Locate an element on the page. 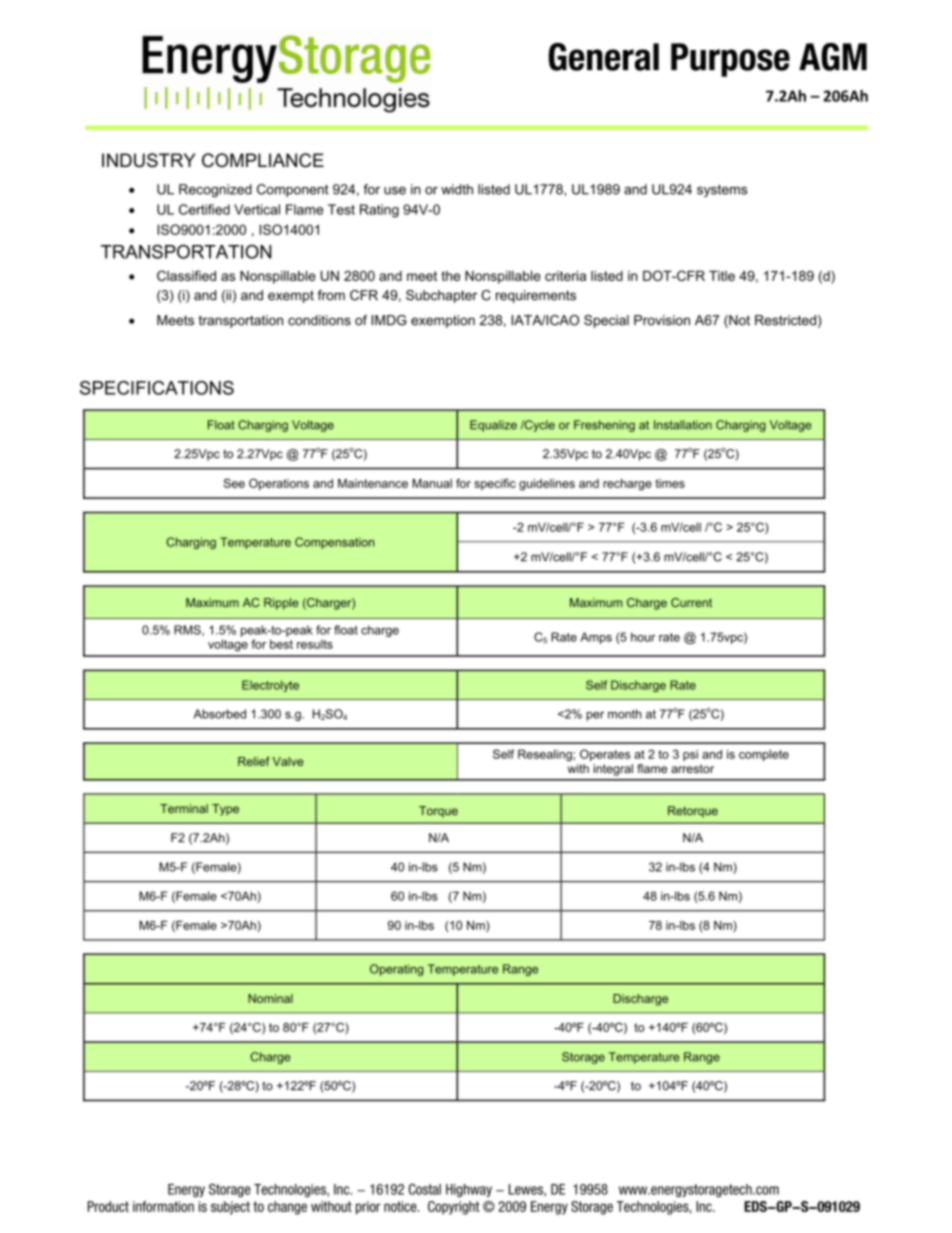  INDUSTRY is located at coordinates (149, 160).
